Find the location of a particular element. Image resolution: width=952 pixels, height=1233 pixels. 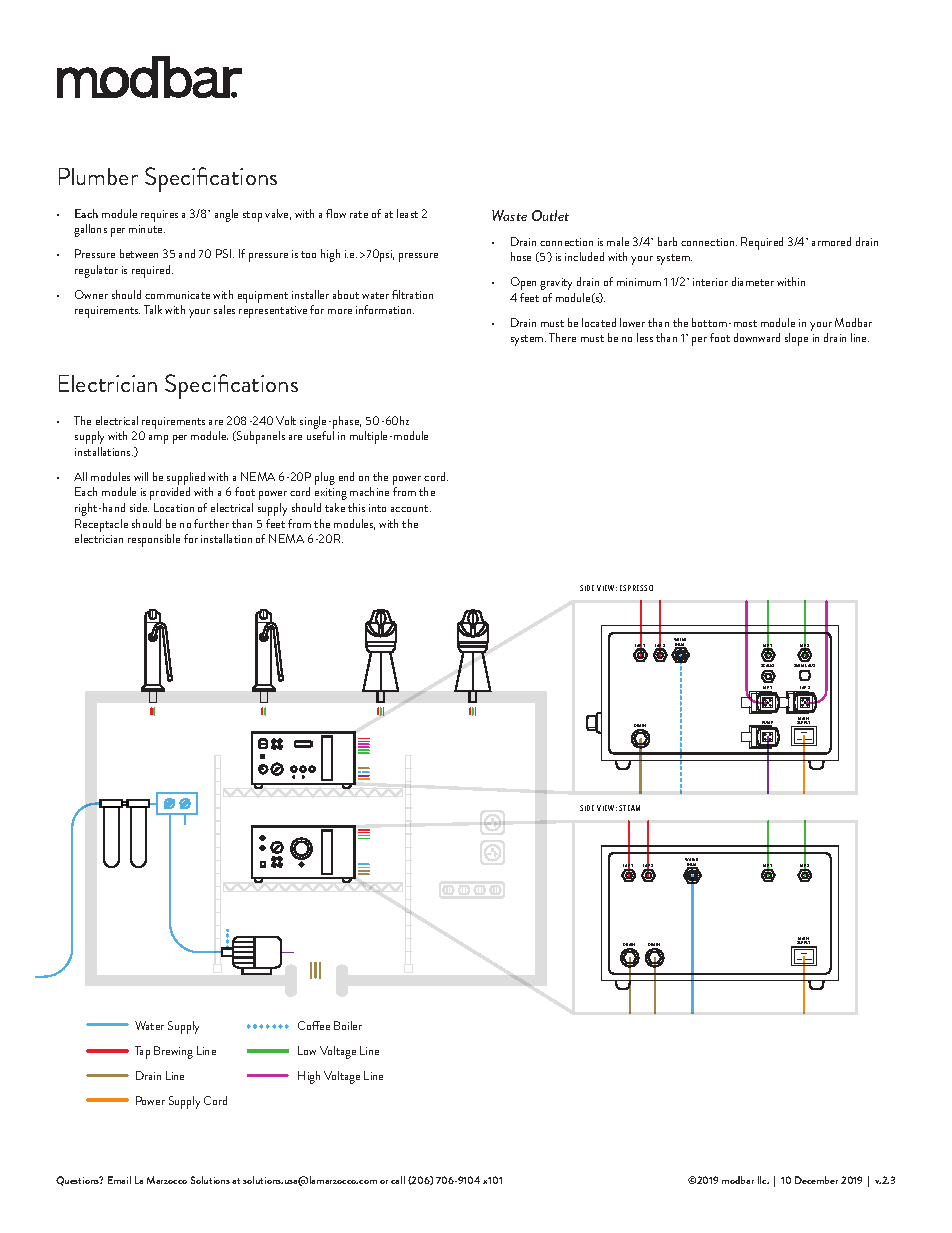

barb is located at coordinates (667, 241).
